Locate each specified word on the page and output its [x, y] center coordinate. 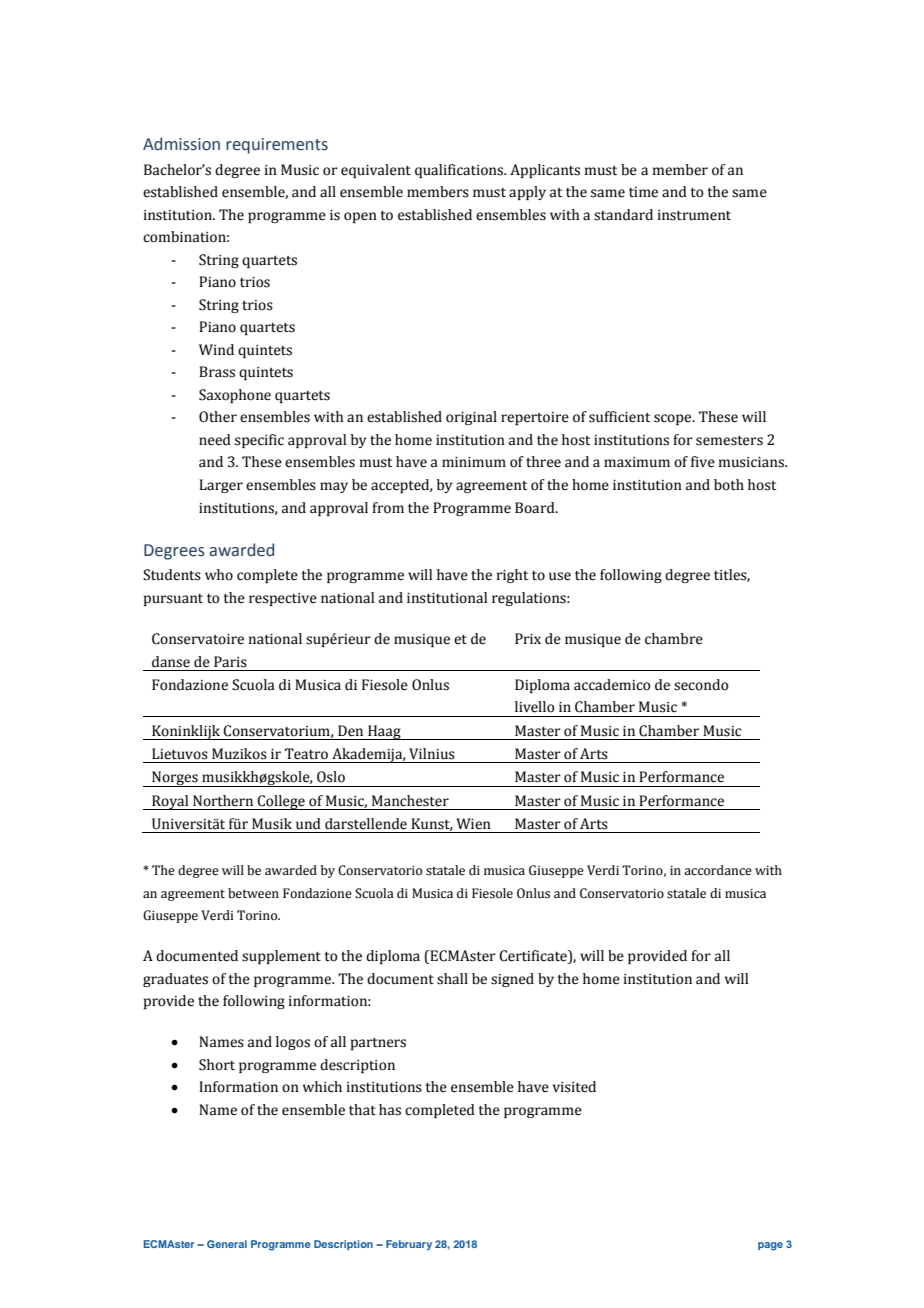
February [409, 1245]
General [227, 1244]
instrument [694, 215]
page [770, 1246]
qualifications [460, 171]
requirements [277, 146]
